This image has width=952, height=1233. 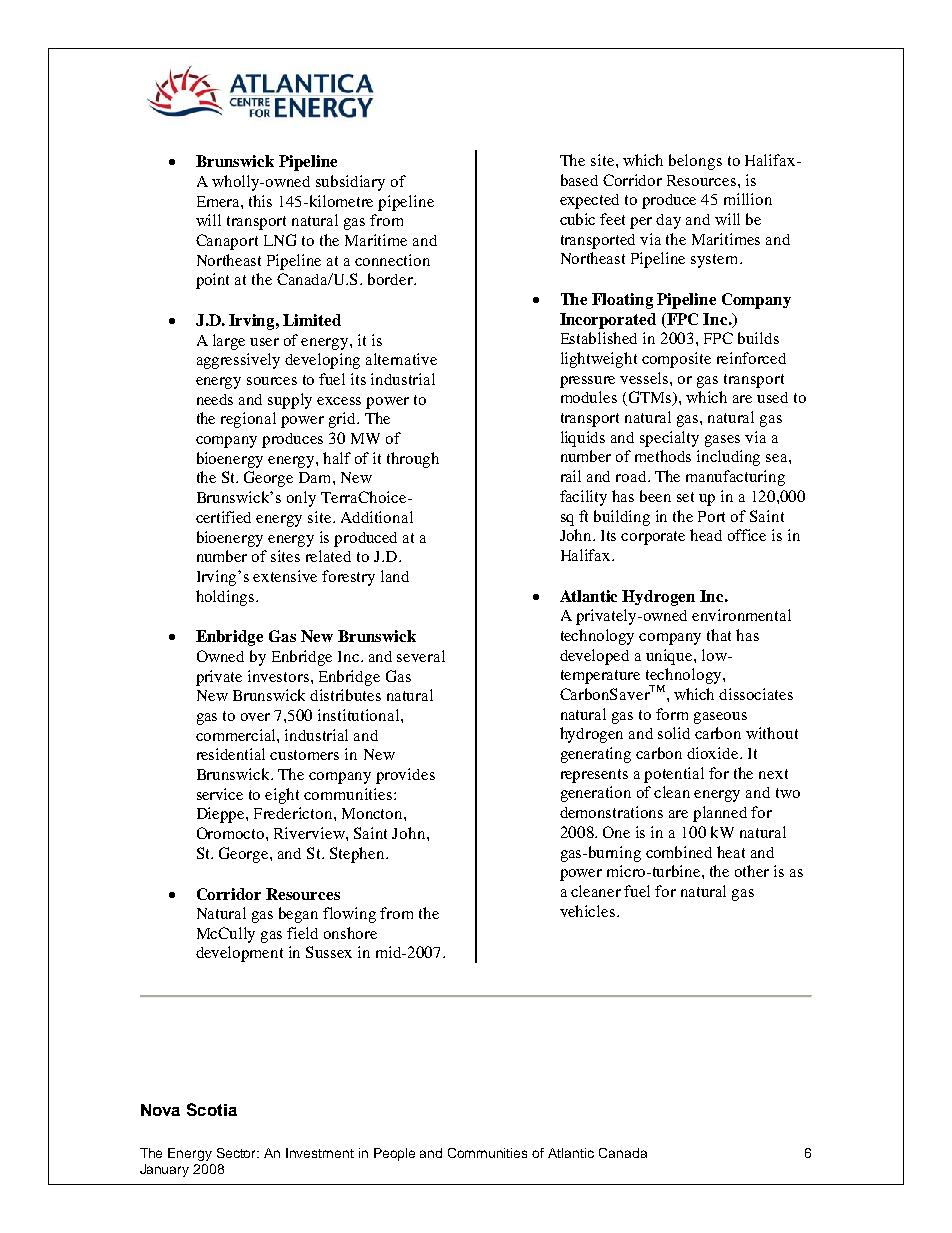 I want to click on Sector, so click(x=238, y=1153).
